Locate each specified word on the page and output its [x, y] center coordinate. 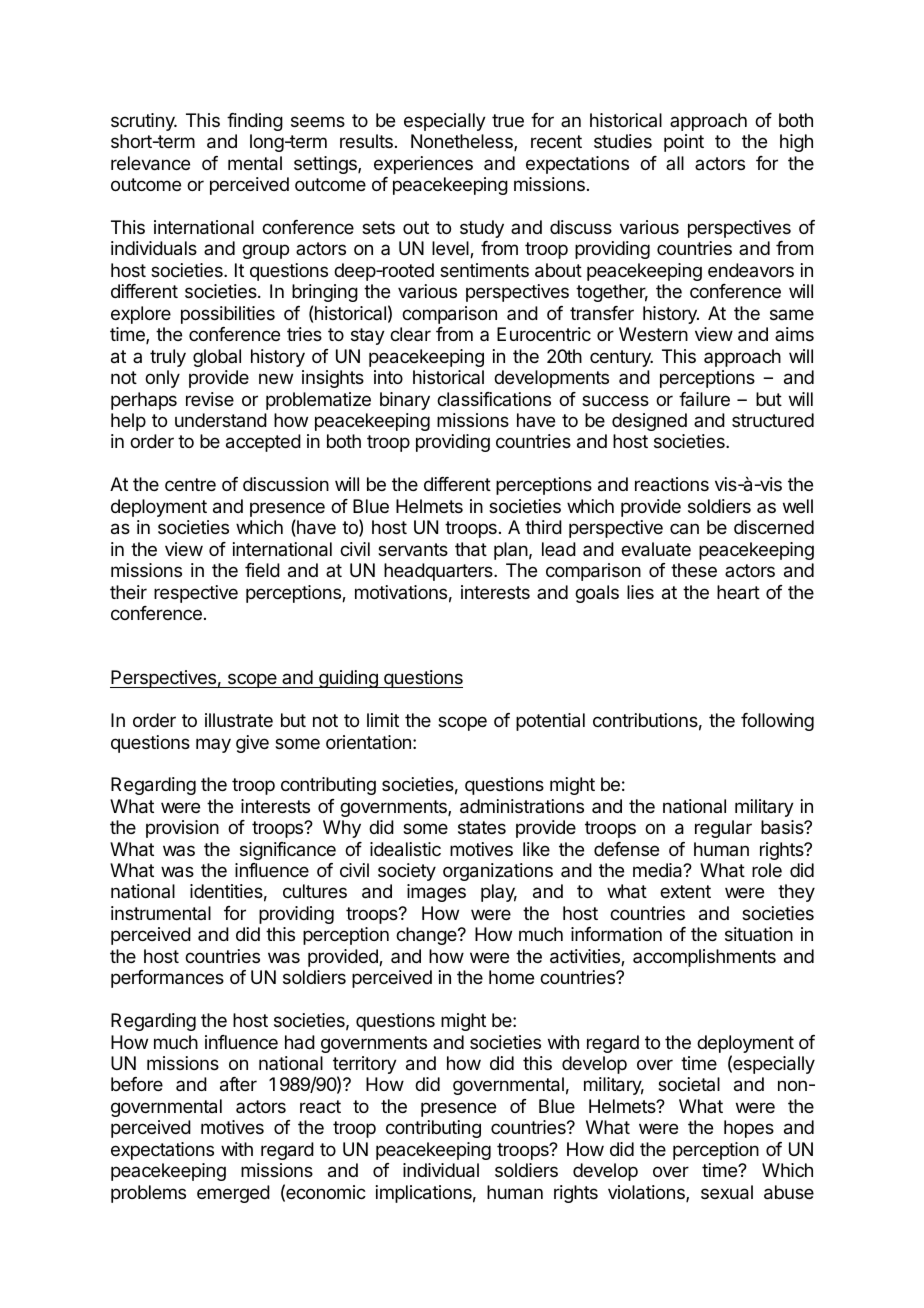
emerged [233, 1194]
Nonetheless [463, 142]
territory [365, 1066]
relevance [150, 163]
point [684, 143]
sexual [727, 1192]
